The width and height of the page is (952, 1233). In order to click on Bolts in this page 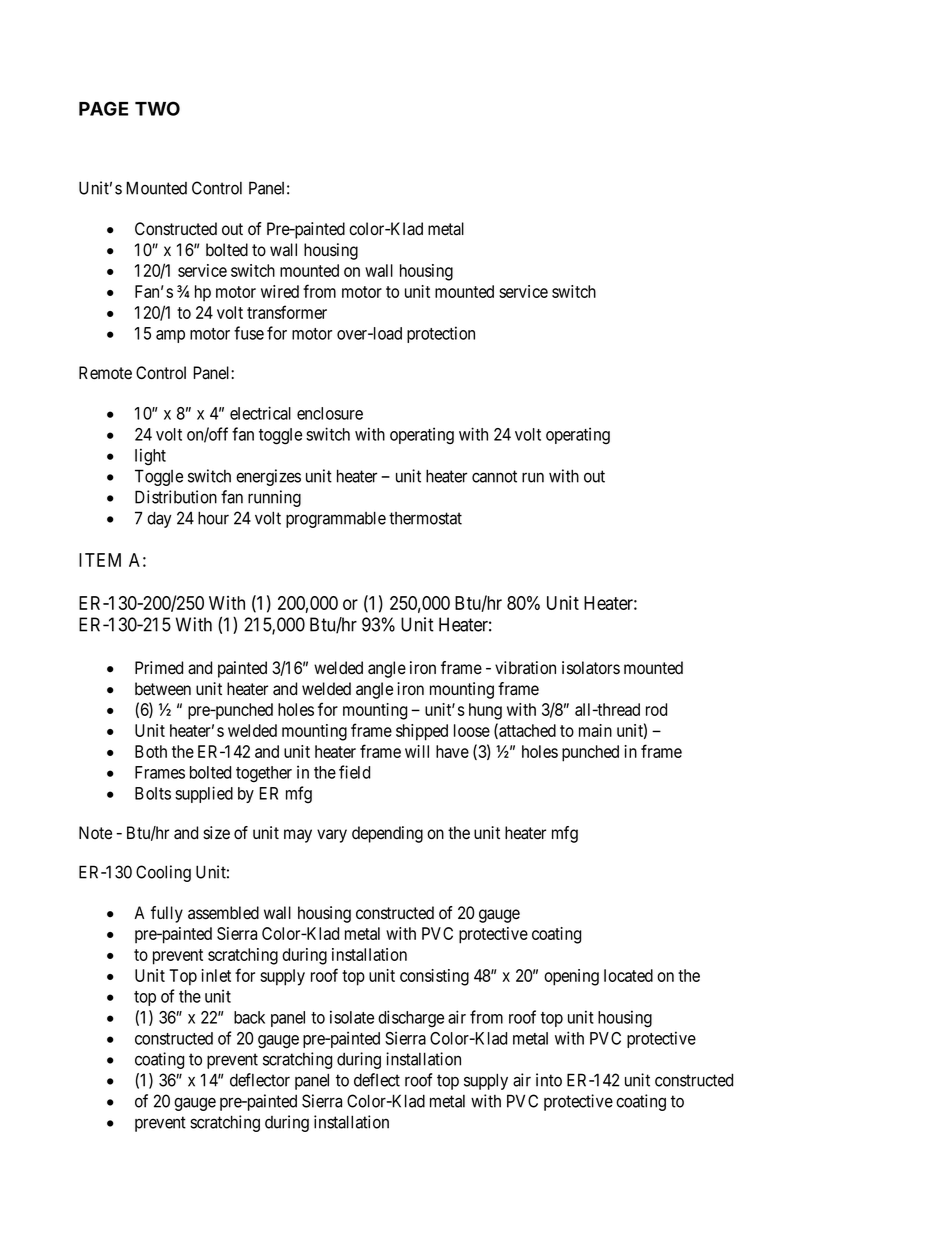, I will do `click(153, 793)`.
